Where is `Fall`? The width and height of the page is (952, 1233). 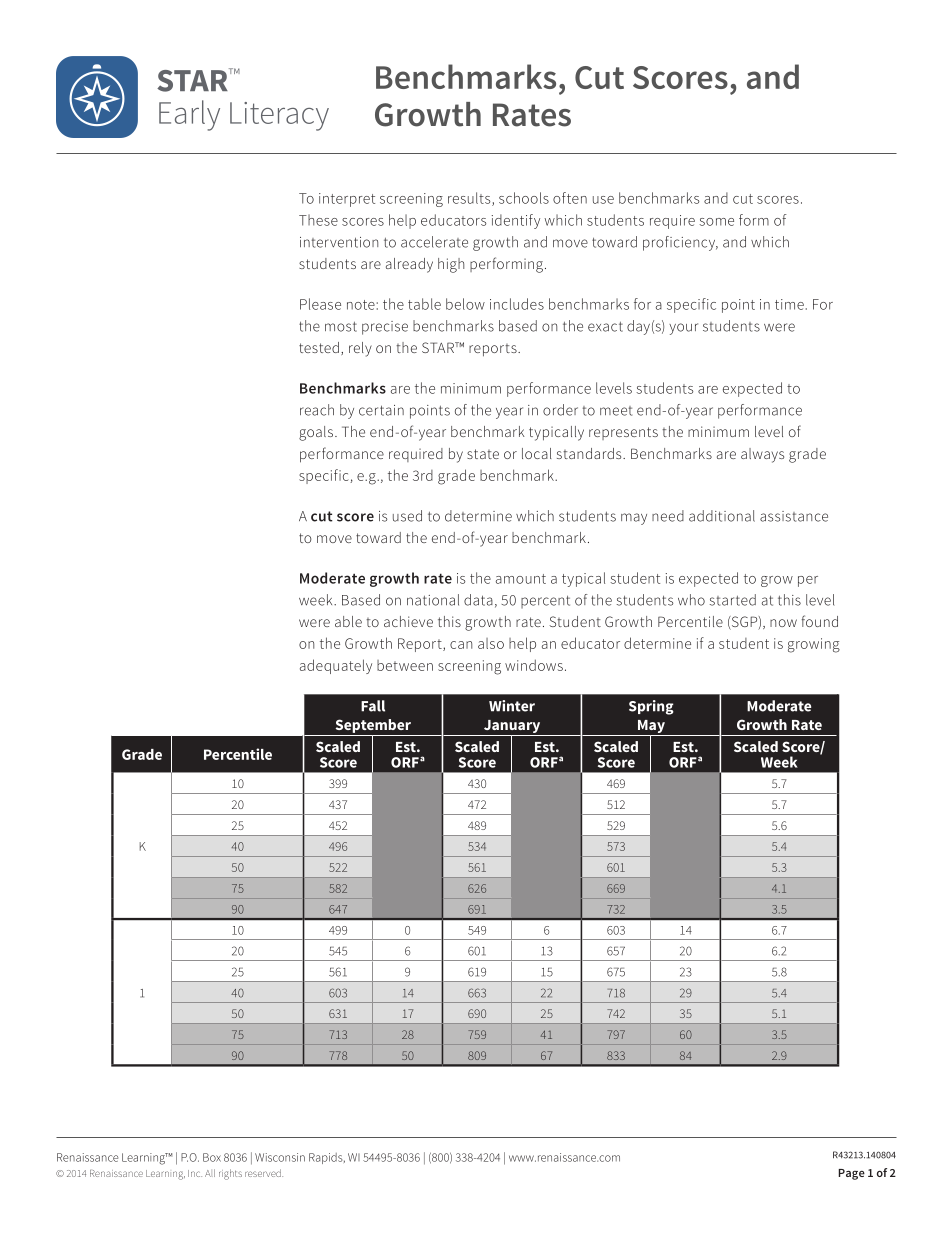
Fall is located at coordinates (373, 706).
